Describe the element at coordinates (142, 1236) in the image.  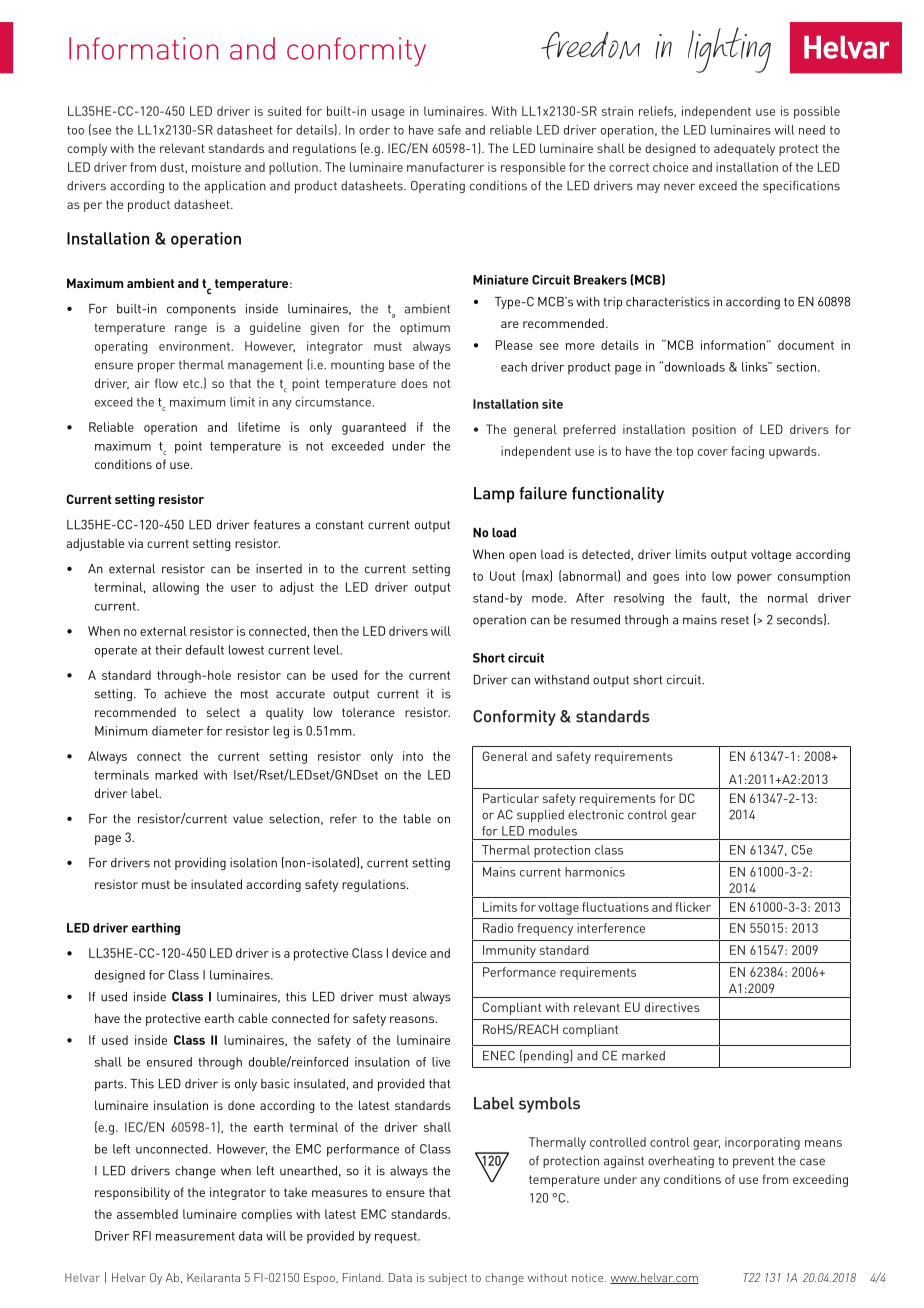
I see `RFI` at that location.
